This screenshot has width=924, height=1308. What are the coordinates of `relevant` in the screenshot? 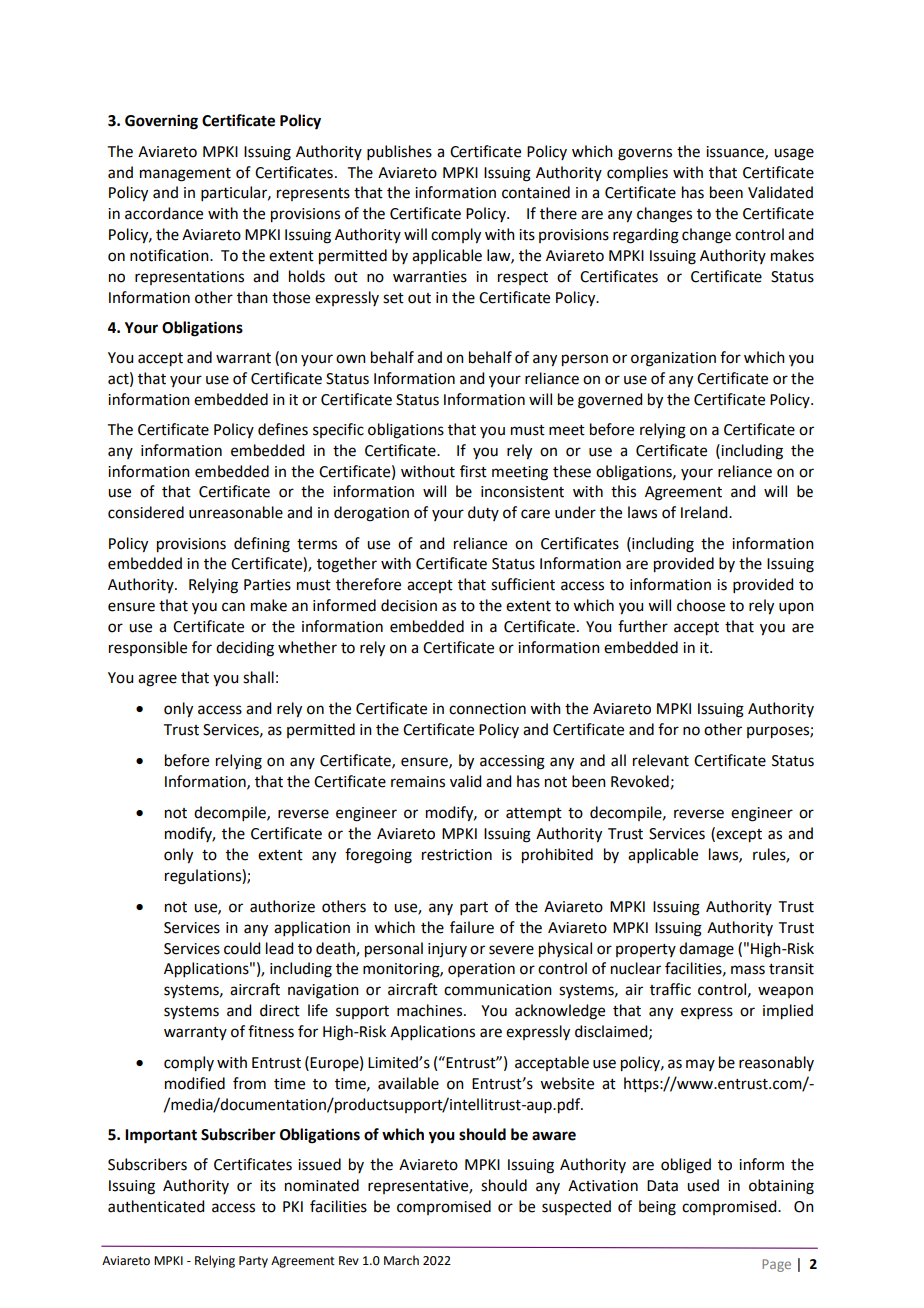 It's located at (661, 760).
